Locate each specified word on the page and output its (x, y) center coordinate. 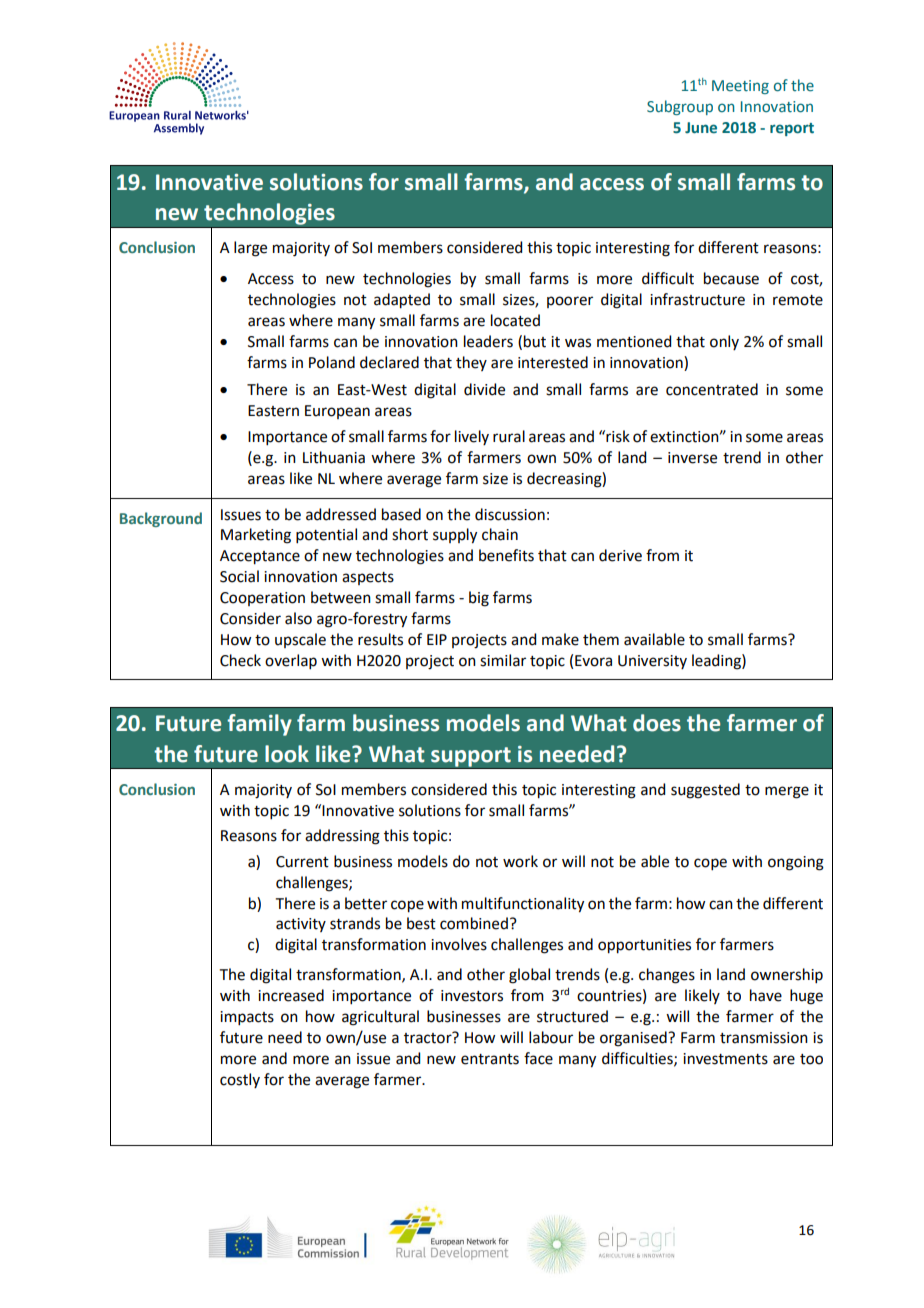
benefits (506, 555)
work (520, 861)
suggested (705, 791)
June (701, 128)
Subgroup (680, 107)
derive (620, 555)
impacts (247, 1018)
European (337, 412)
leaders (488, 341)
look (287, 754)
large (250, 249)
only (724, 342)
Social (239, 576)
